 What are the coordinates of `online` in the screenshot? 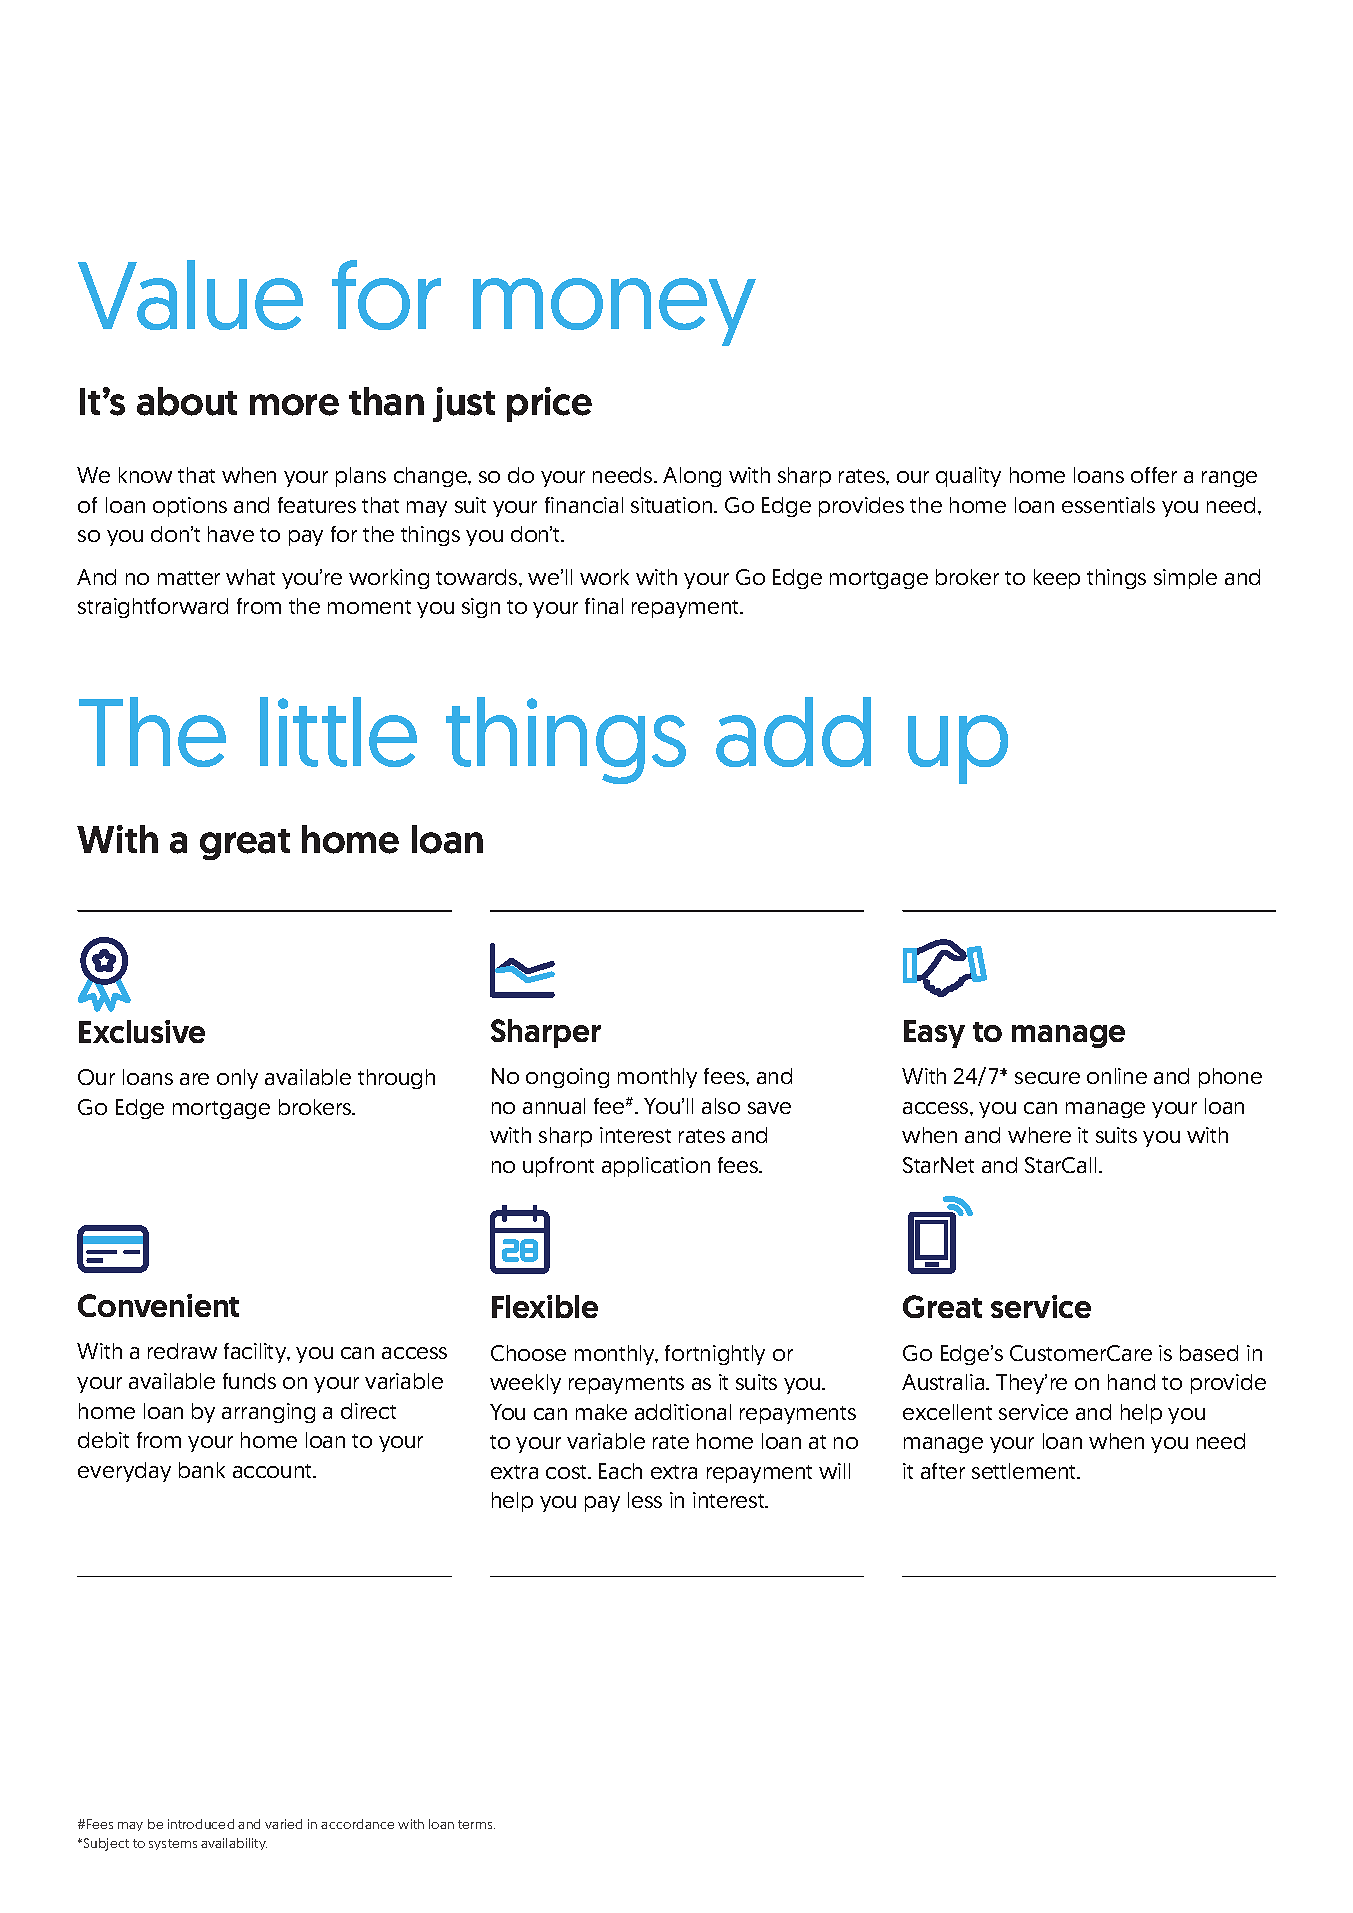 It's located at (1117, 1076).
